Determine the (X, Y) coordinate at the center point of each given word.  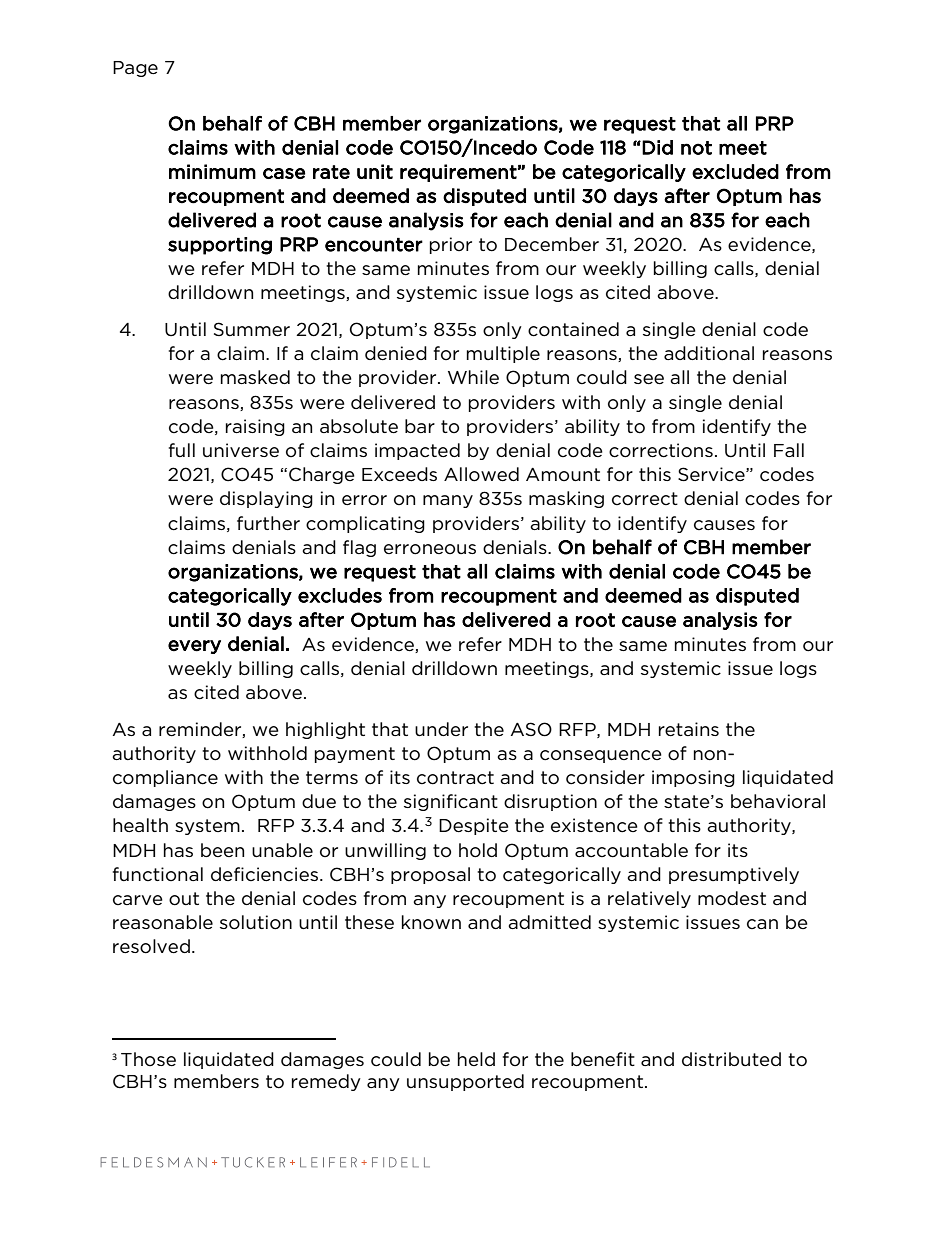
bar (420, 426)
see (649, 379)
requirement (458, 173)
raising (255, 427)
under (441, 729)
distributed (731, 1059)
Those (148, 1059)
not (696, 148)
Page (135, 69)
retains (689, 729)
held (476, 1059)
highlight (325, 730)
